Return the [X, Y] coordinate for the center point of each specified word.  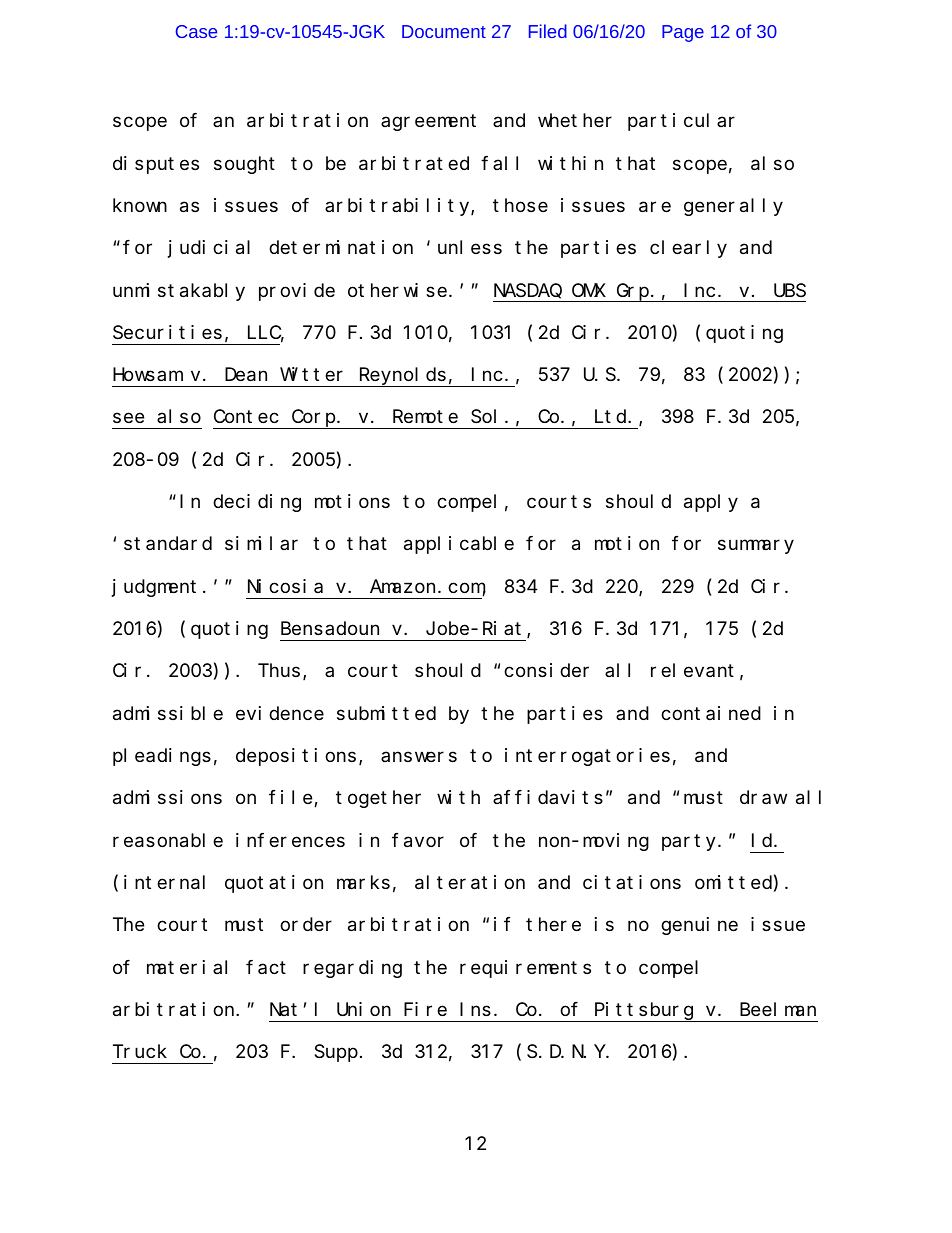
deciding [257, 503]
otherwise [397, 290]
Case [196, 31]
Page [683, 33]
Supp [336, 1054]
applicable [459, 545]
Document [444, 31]
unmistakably [179, 292]
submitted [386, 713]
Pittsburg [644, 1012]
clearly [688, 249]
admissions [167, 797]
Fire [425, 1009]
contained [711, 713]
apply [711, 503]
